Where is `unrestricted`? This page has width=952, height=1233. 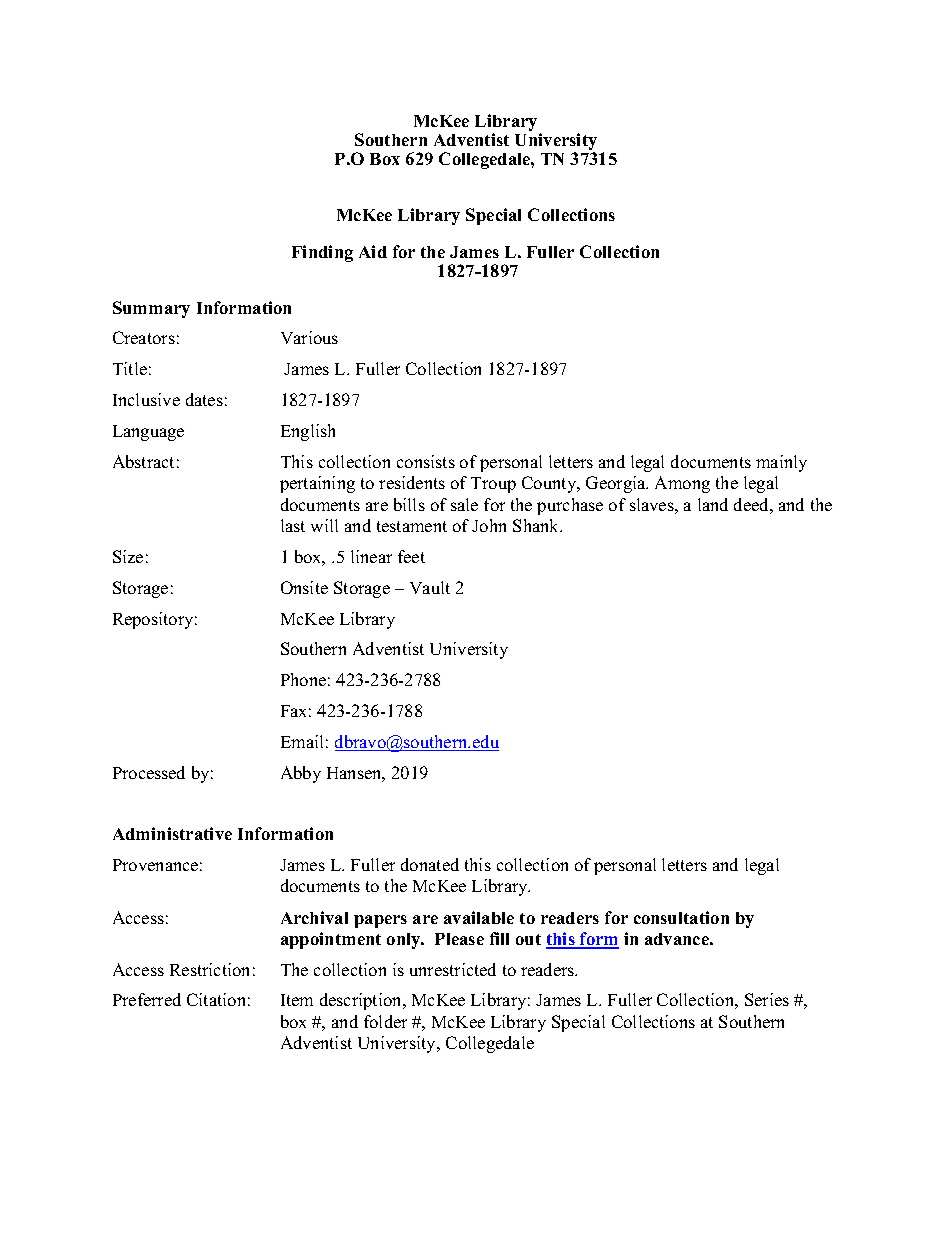 unrestricted is located at coordinates (453, 969).
